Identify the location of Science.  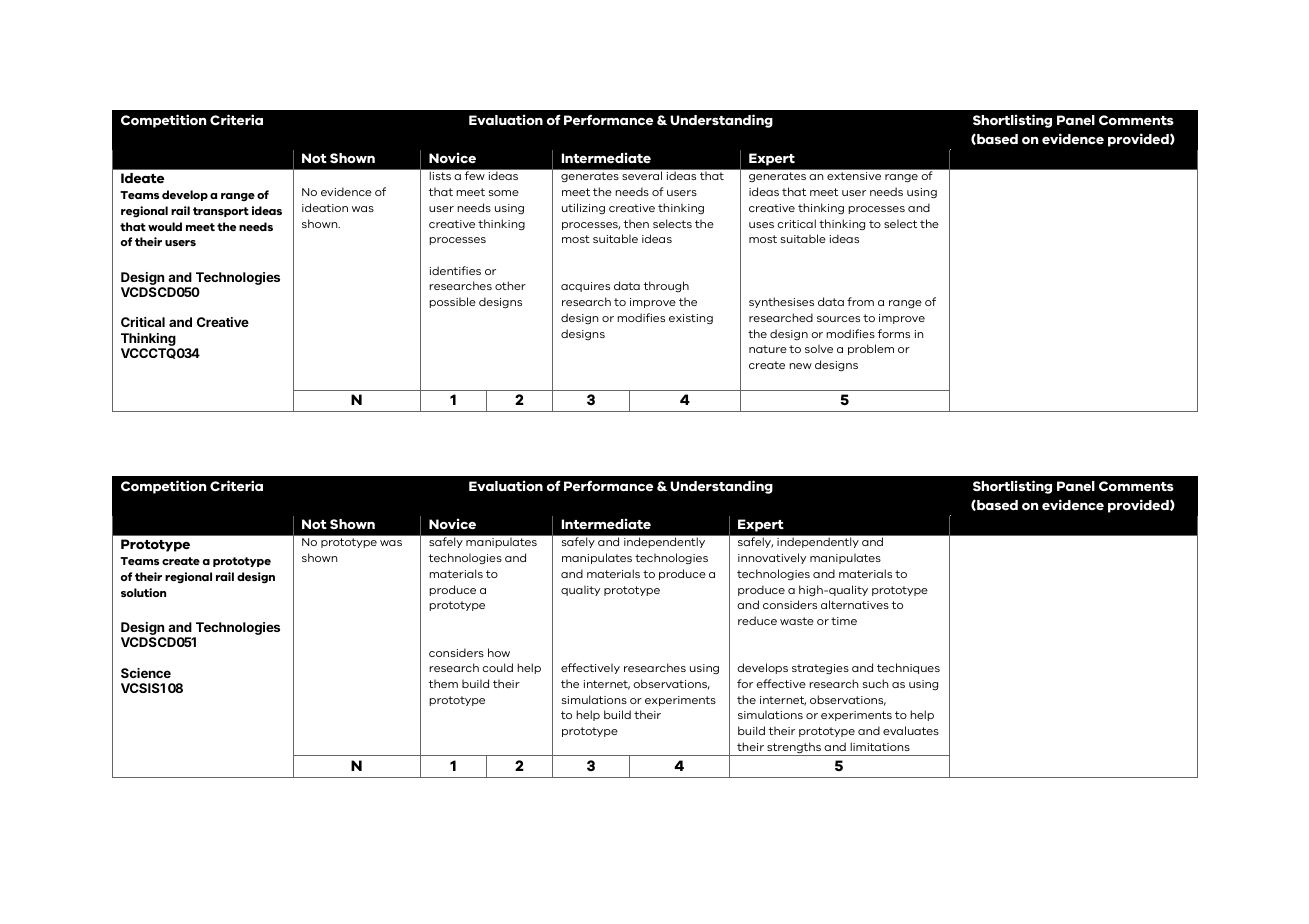
(146, 673).
